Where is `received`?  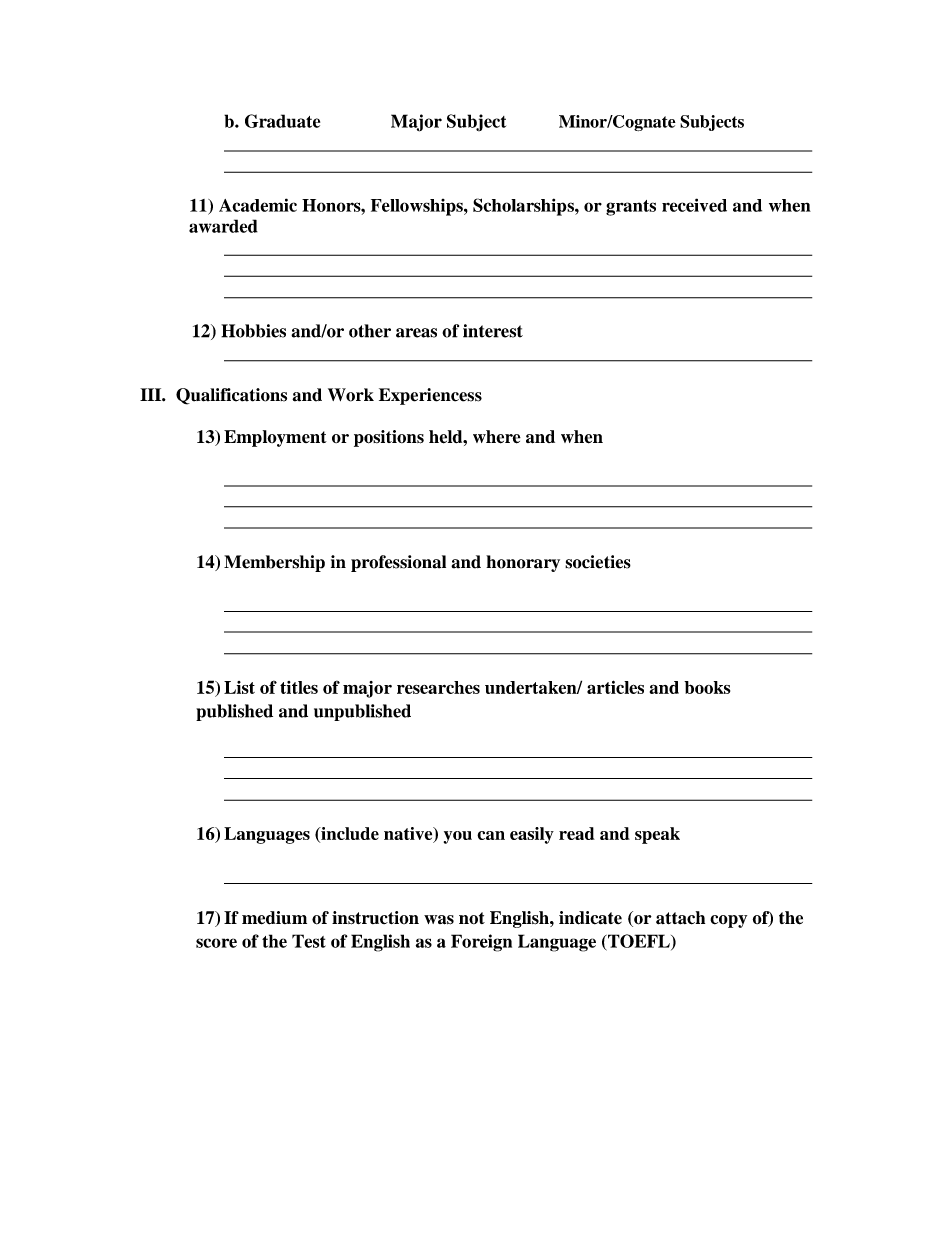 received is located at coordinates (694, 205).
